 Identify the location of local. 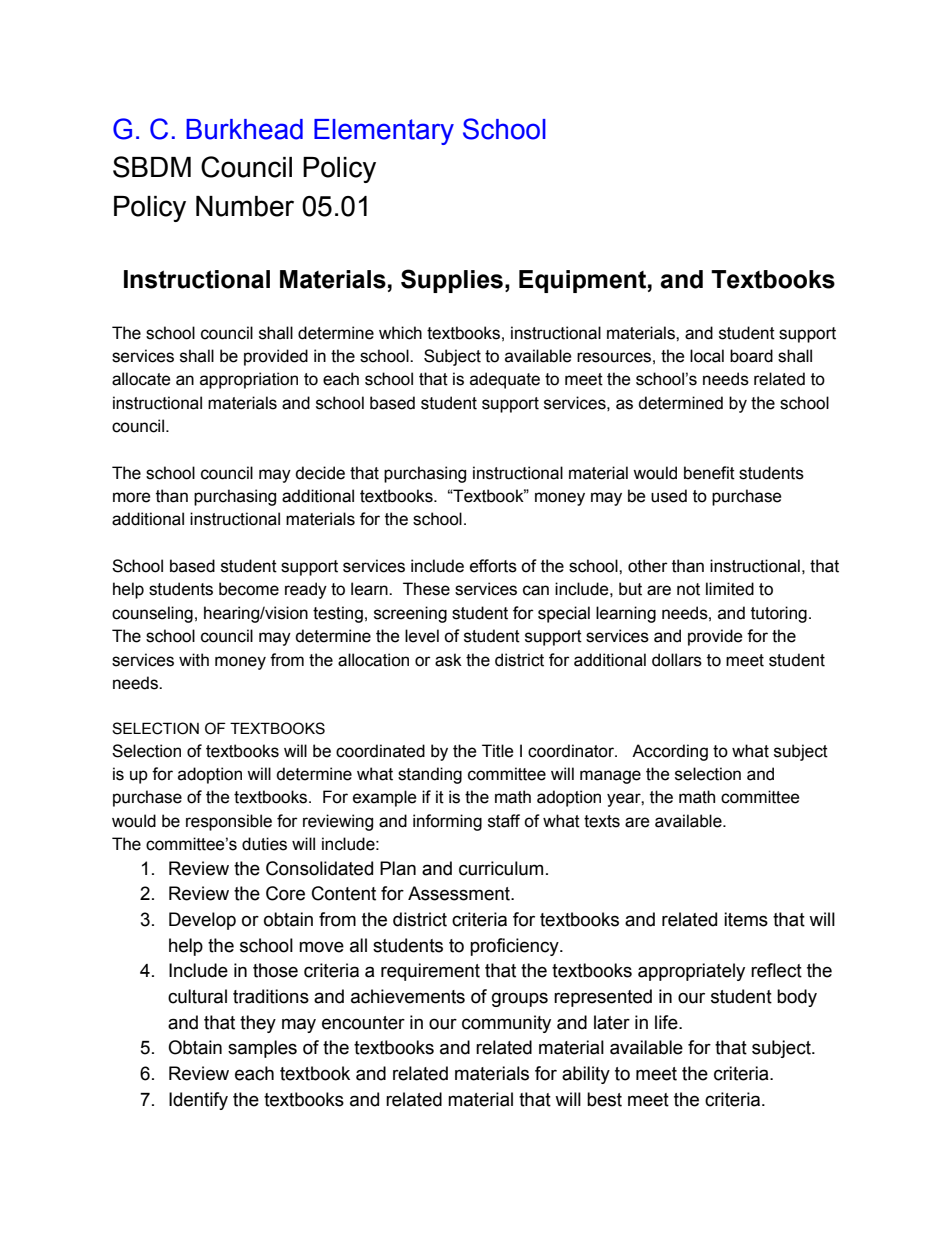
(707, 356).
